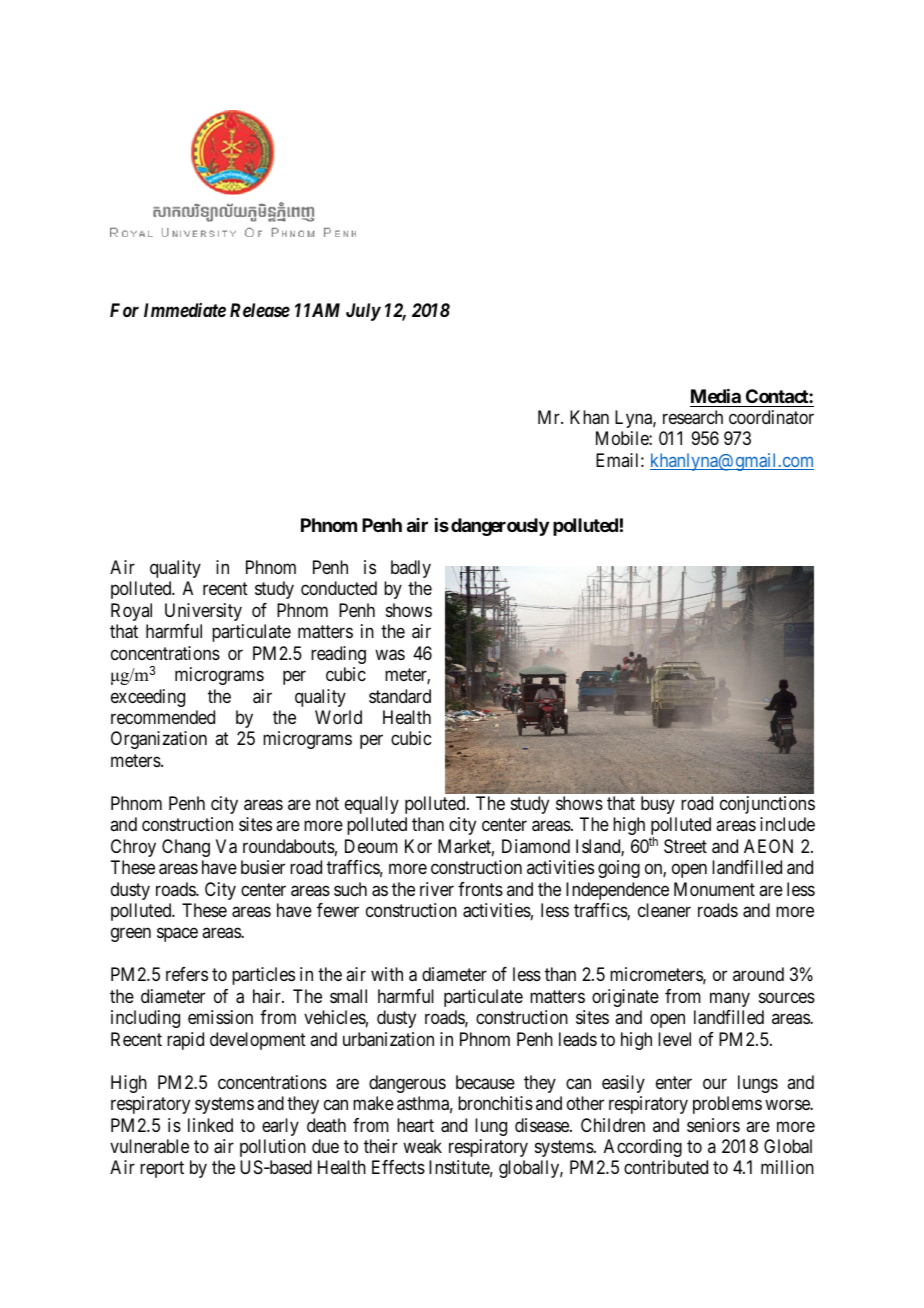 The image size is (924, 1308). Describe the element at coordinates (186, 848) in the page. I see `Chang` at that location.
